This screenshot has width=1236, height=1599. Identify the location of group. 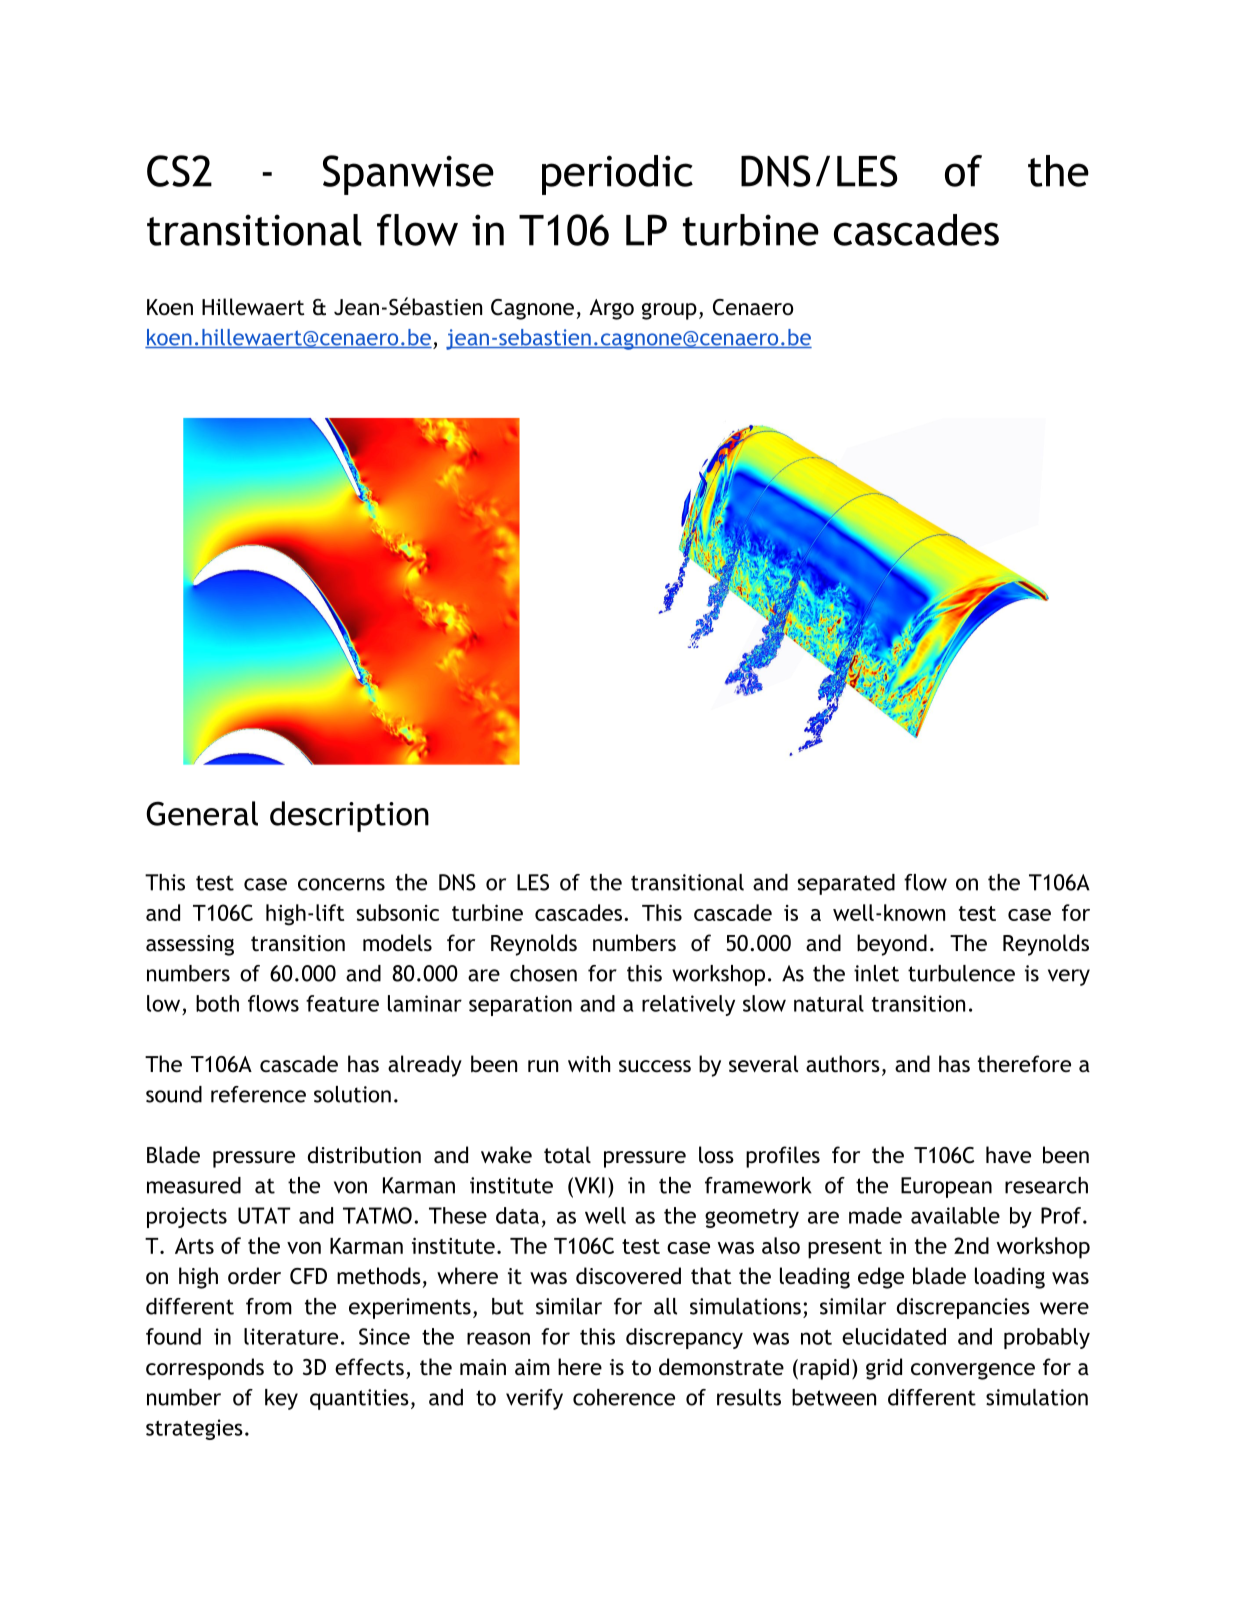
(669, 311).
